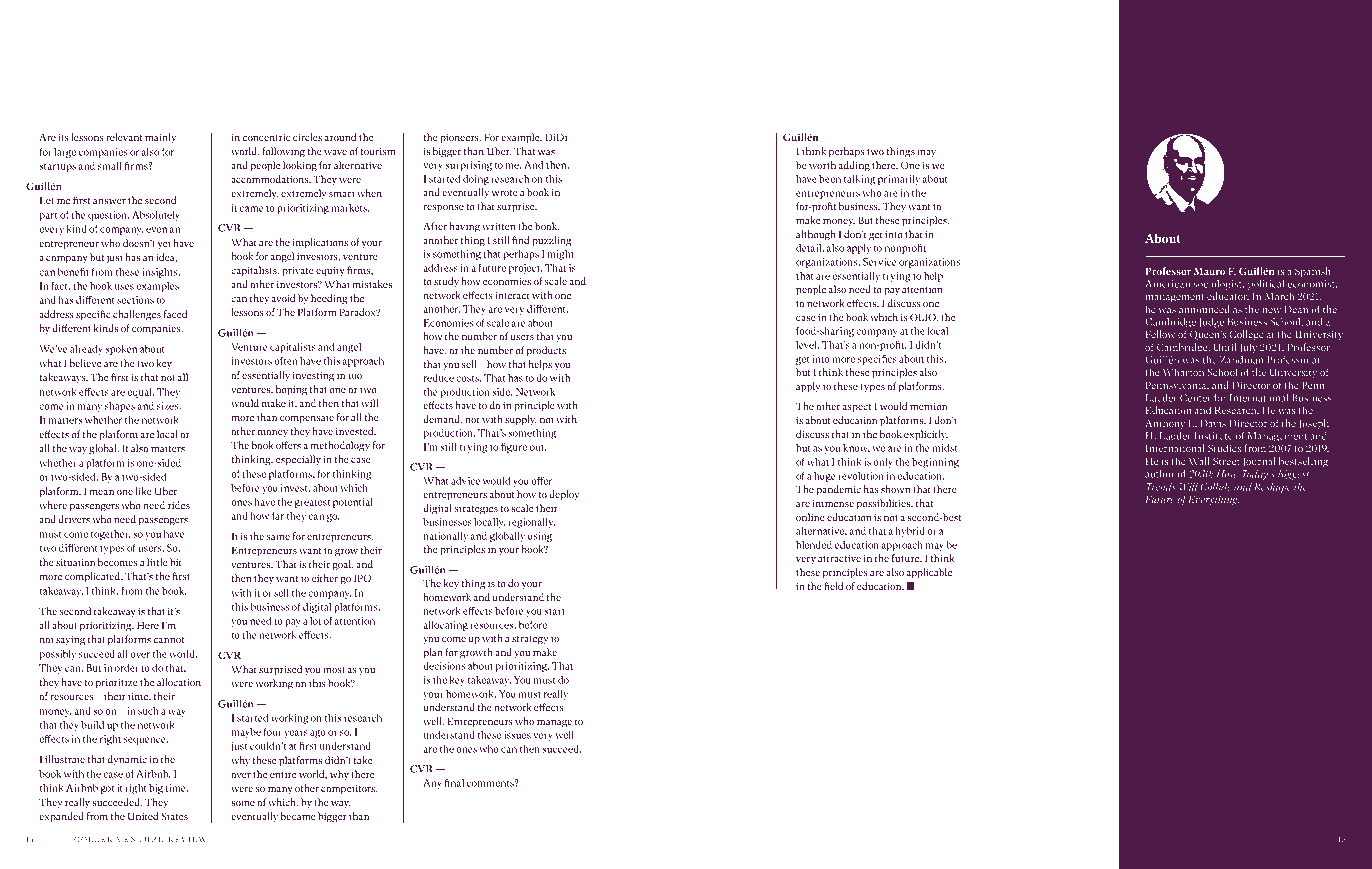 The height and width of the screenshot is (869, 1372). What do you see at coordinates (144, 491) in the screenshot?
I see `like` at bounding box center [144, 491].
